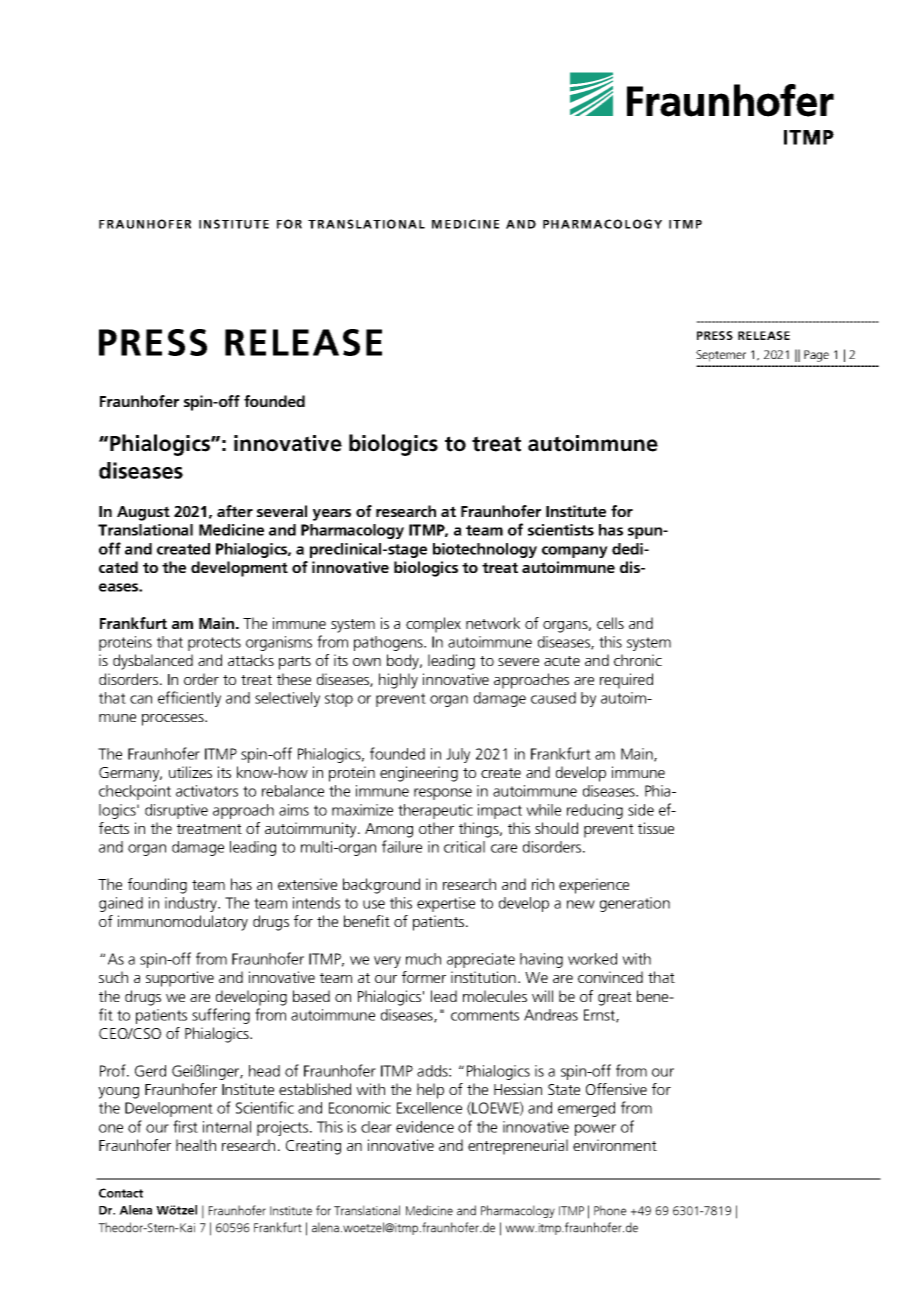 The image size is (924, 1308). I want to click on entrepreneurial, so click(518, 1147).
